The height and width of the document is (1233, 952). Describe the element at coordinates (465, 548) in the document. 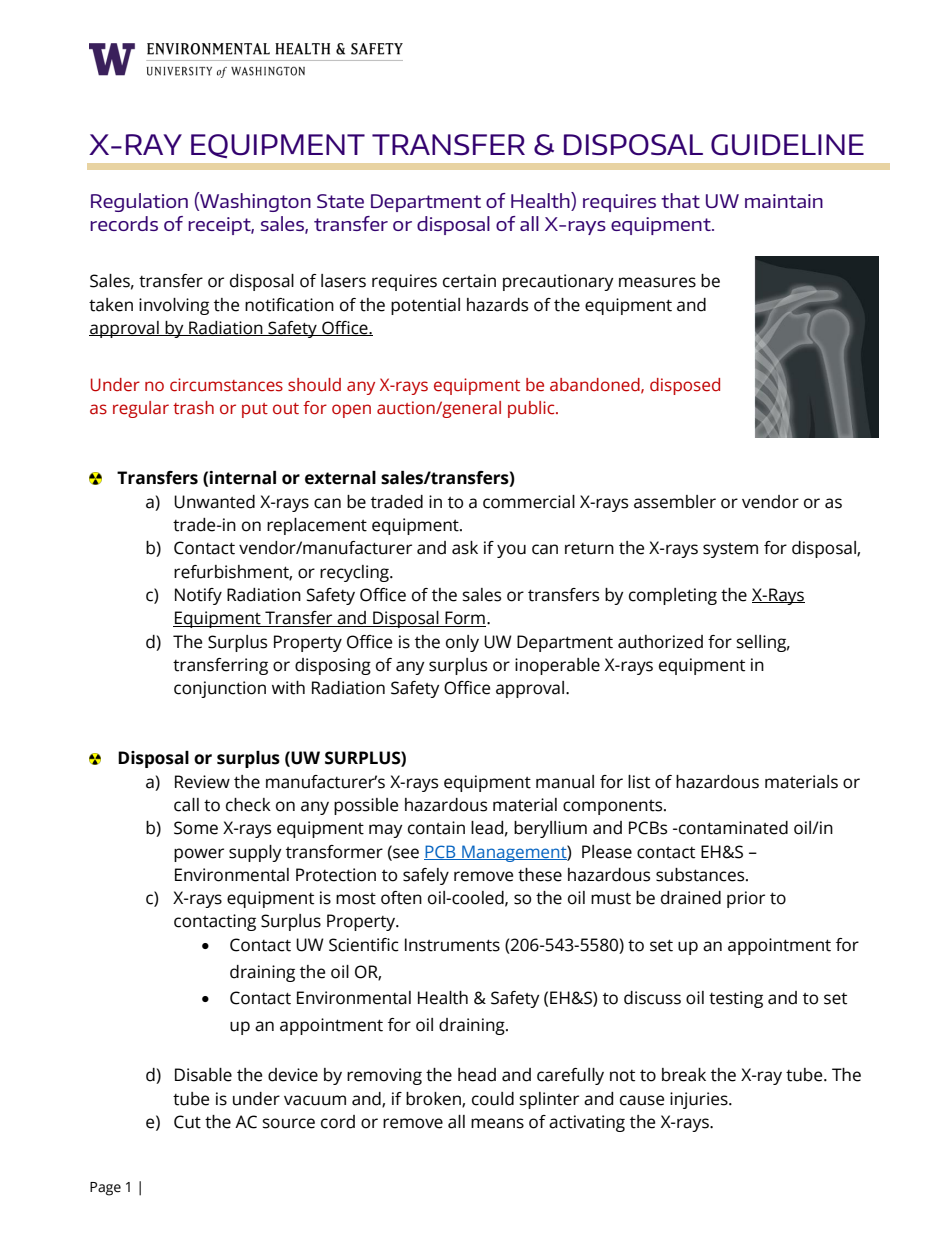

I see `ask` at that location.
